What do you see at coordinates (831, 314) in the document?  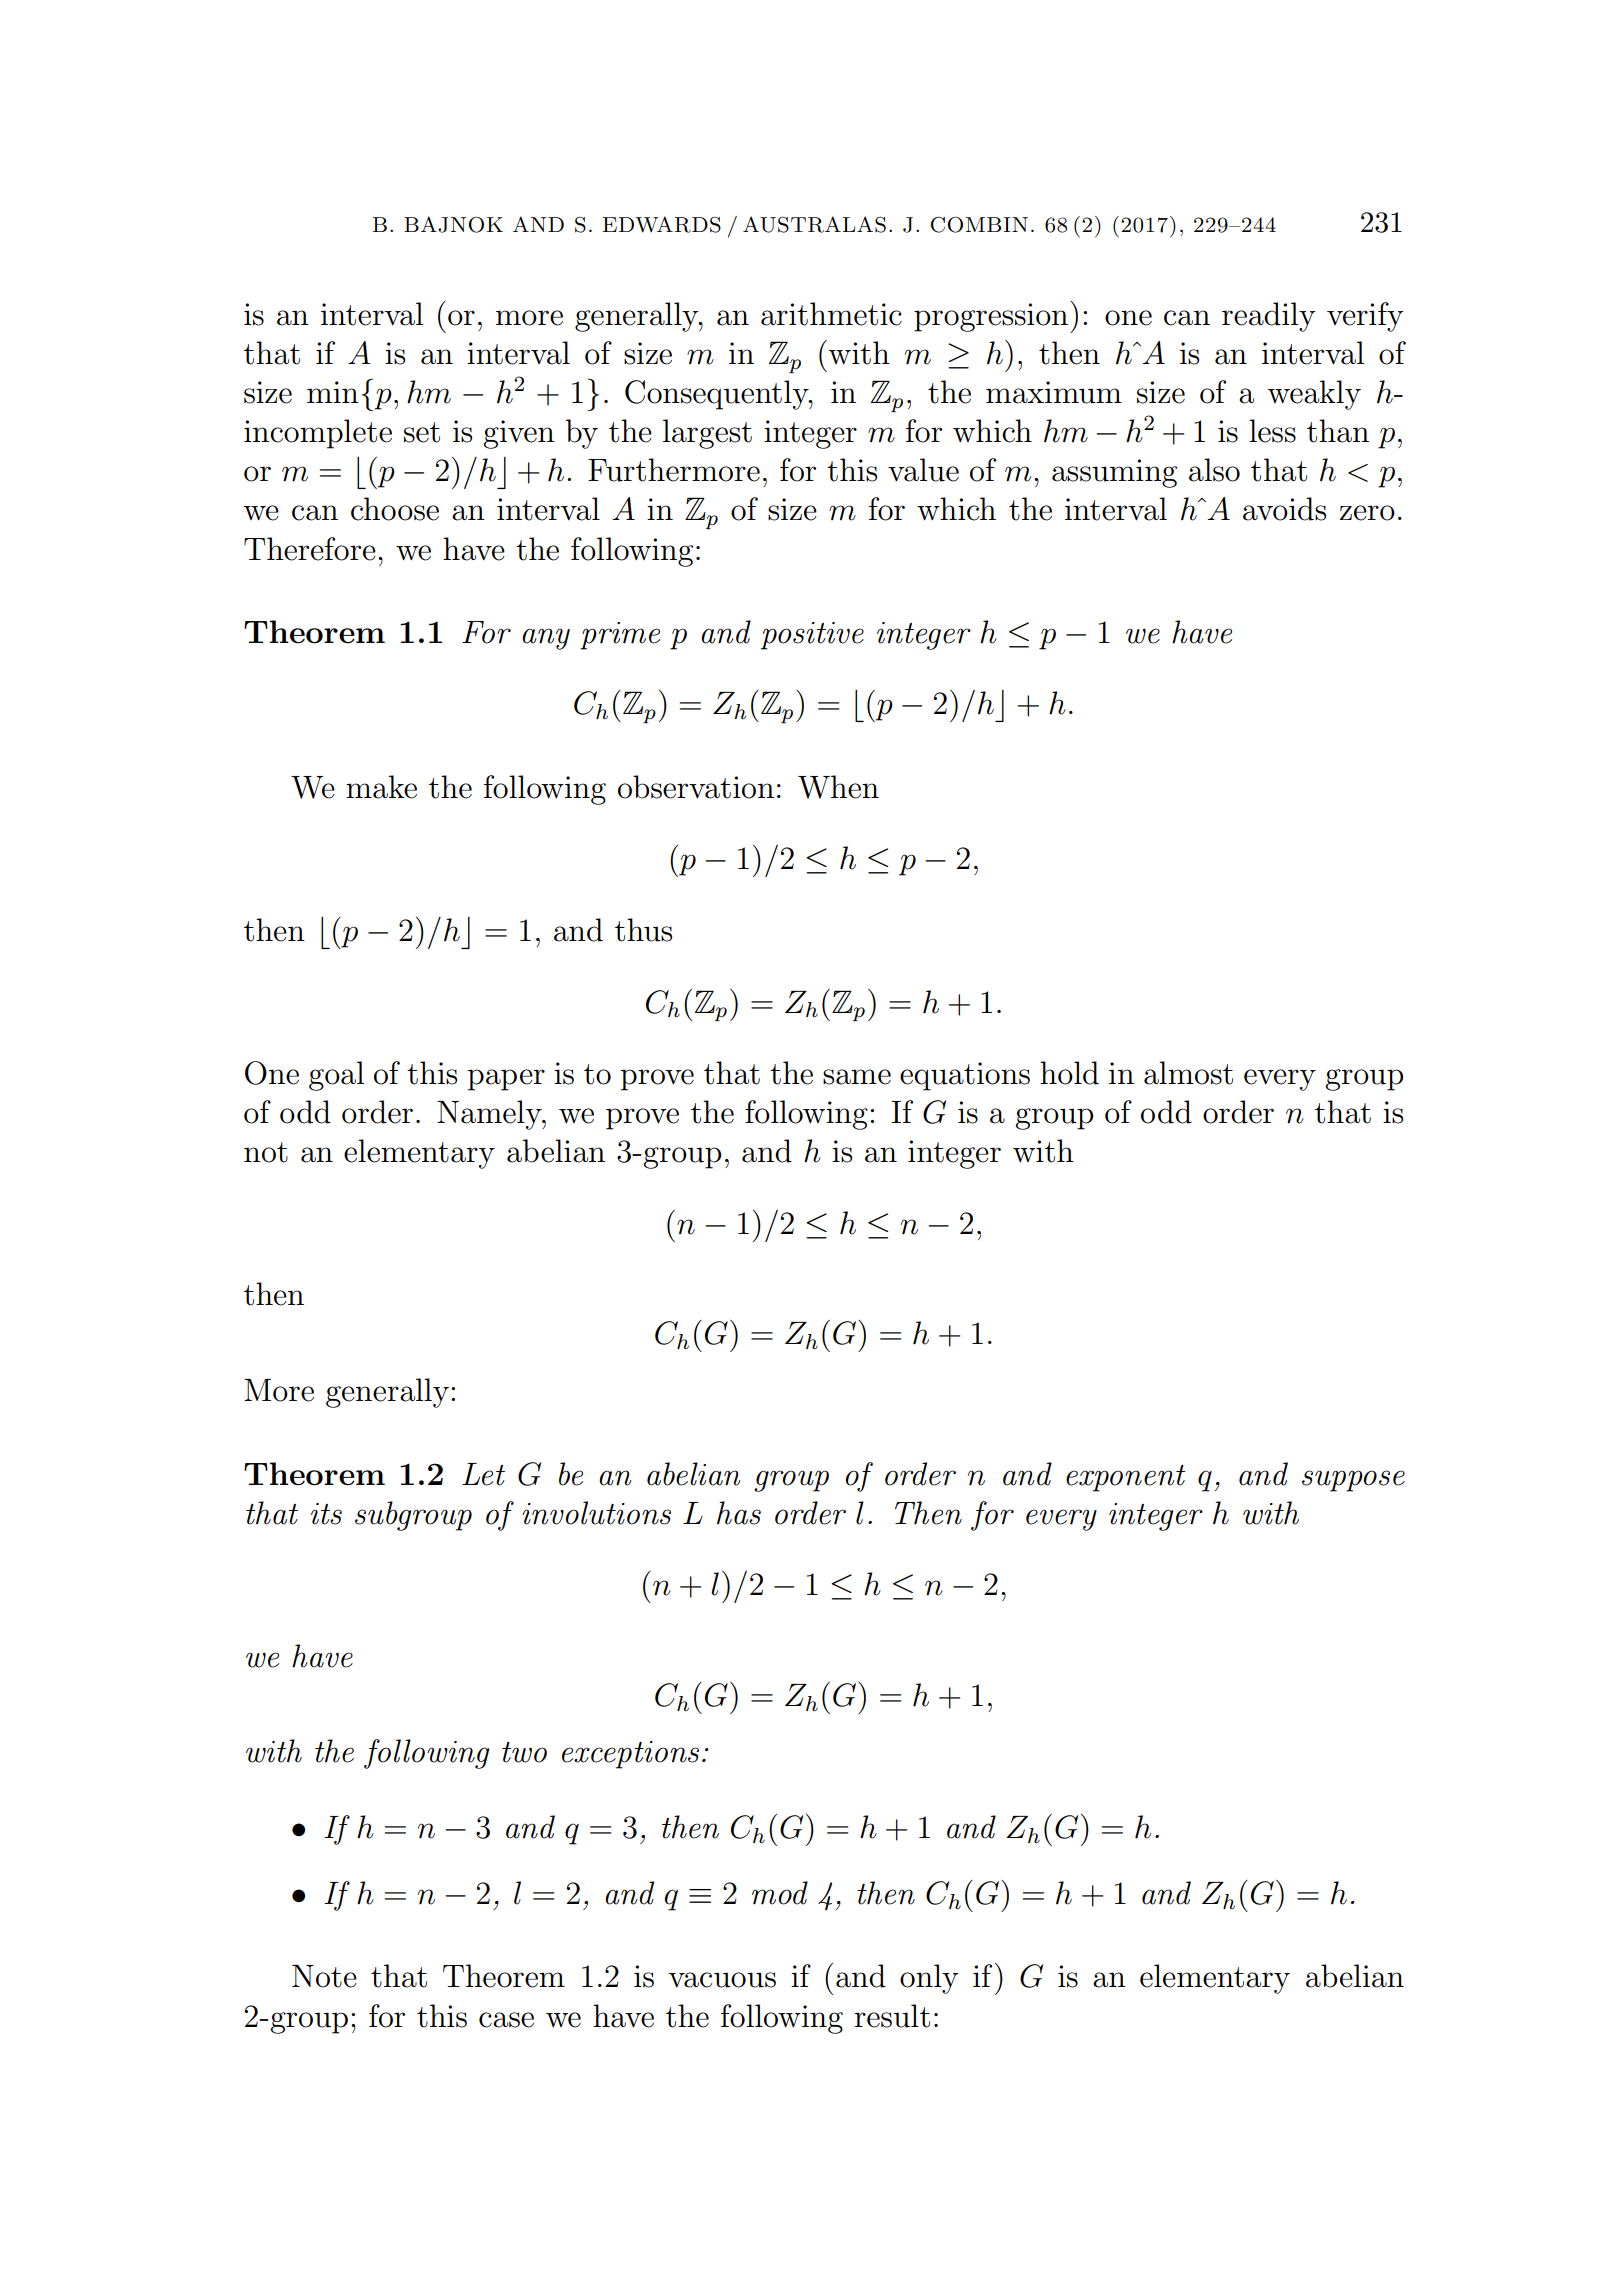 I see `arithmetic` at bounding box center [831, 314].
